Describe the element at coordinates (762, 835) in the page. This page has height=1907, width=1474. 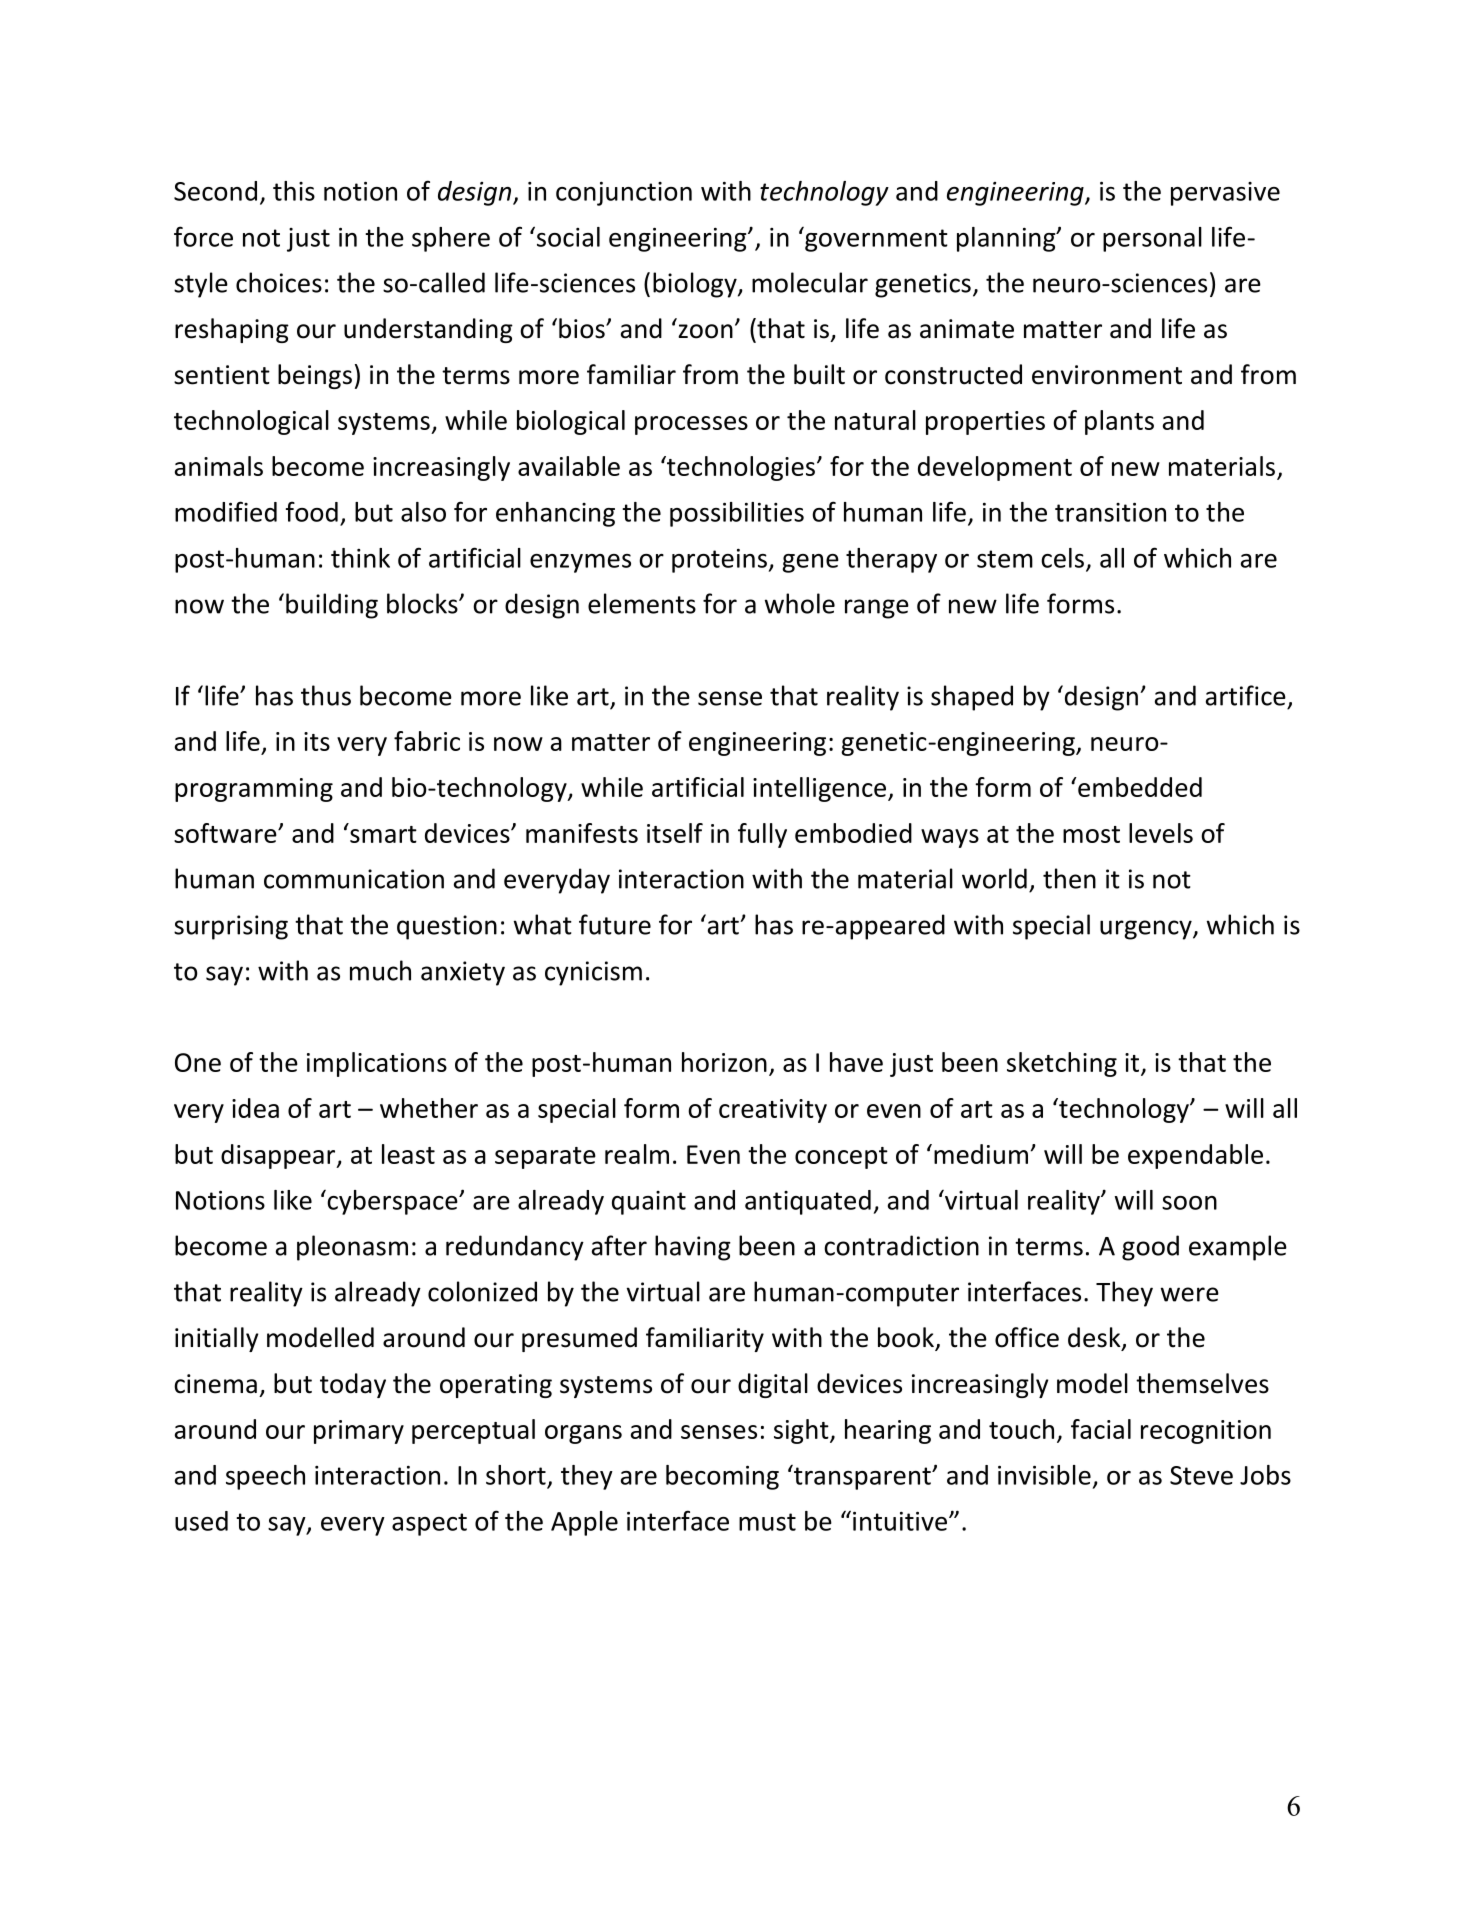
I see `fully` at that location.
